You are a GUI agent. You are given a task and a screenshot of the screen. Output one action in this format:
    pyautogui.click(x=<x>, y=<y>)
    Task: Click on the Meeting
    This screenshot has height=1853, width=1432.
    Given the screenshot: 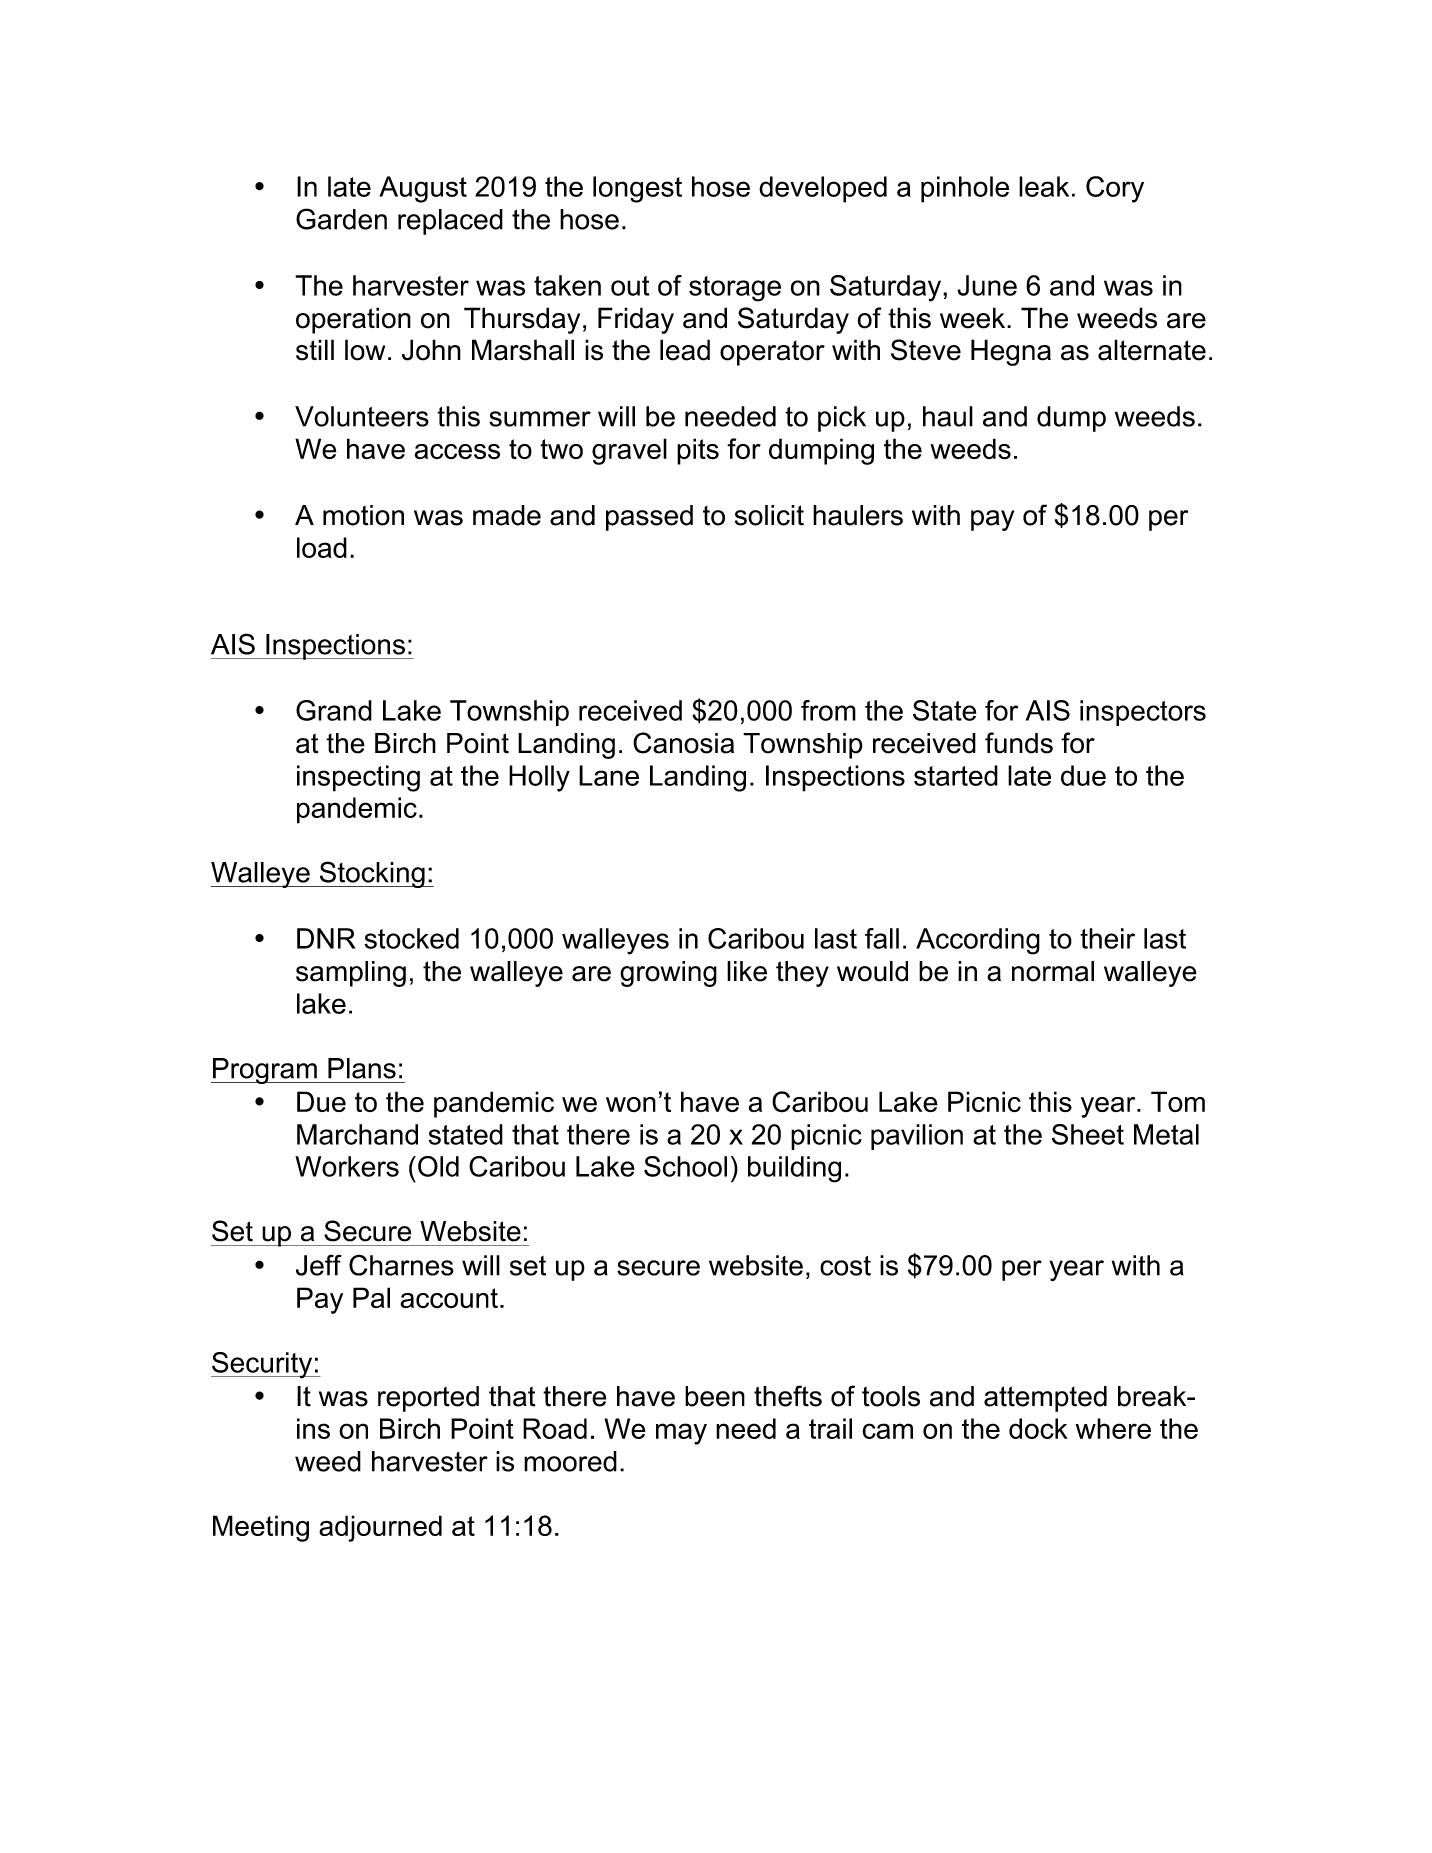 What is the action you would take?
    pyautogui.click(x=261, y=1528)
